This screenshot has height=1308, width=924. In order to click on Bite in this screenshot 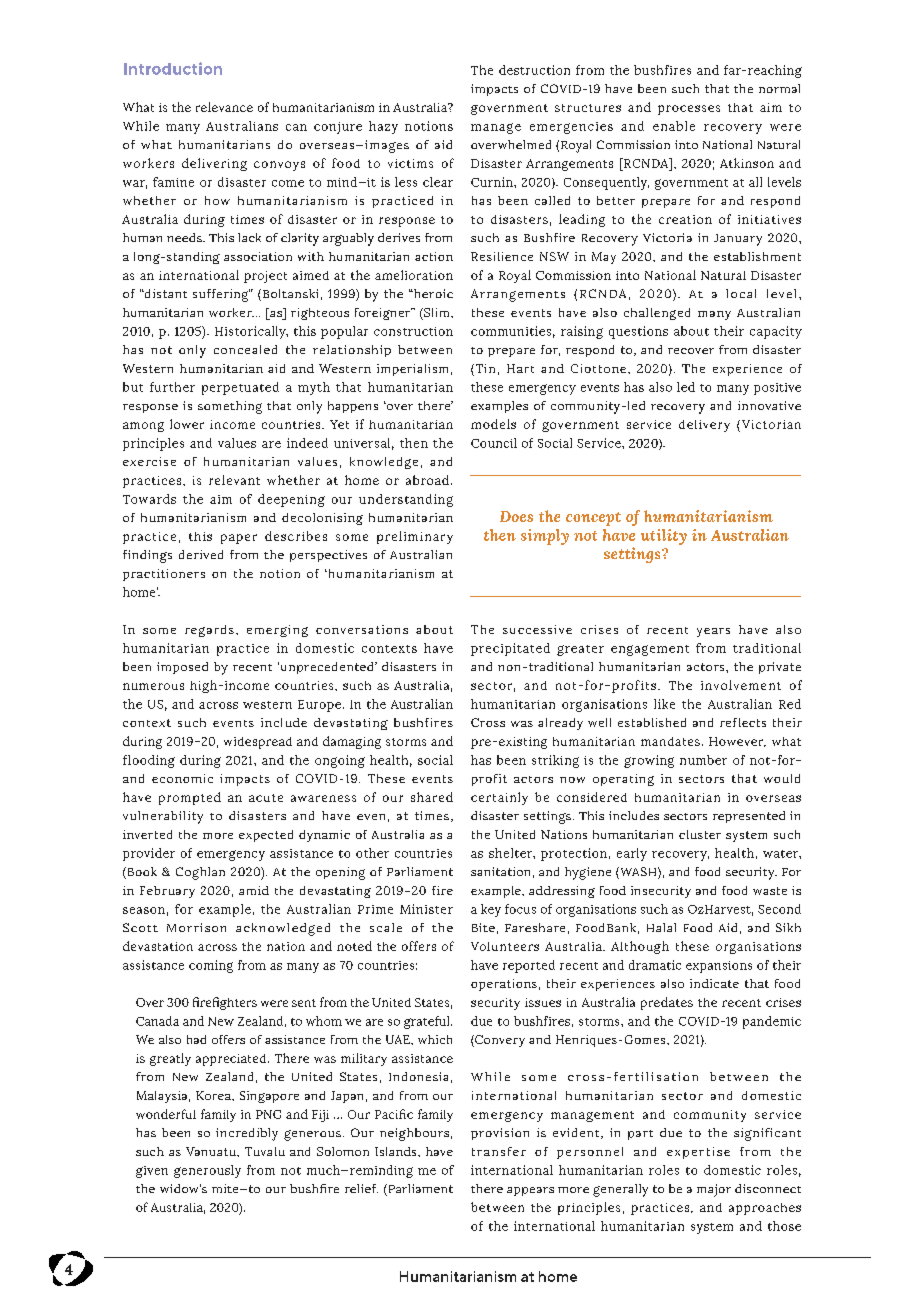, I will do `click(483, 927)`.
